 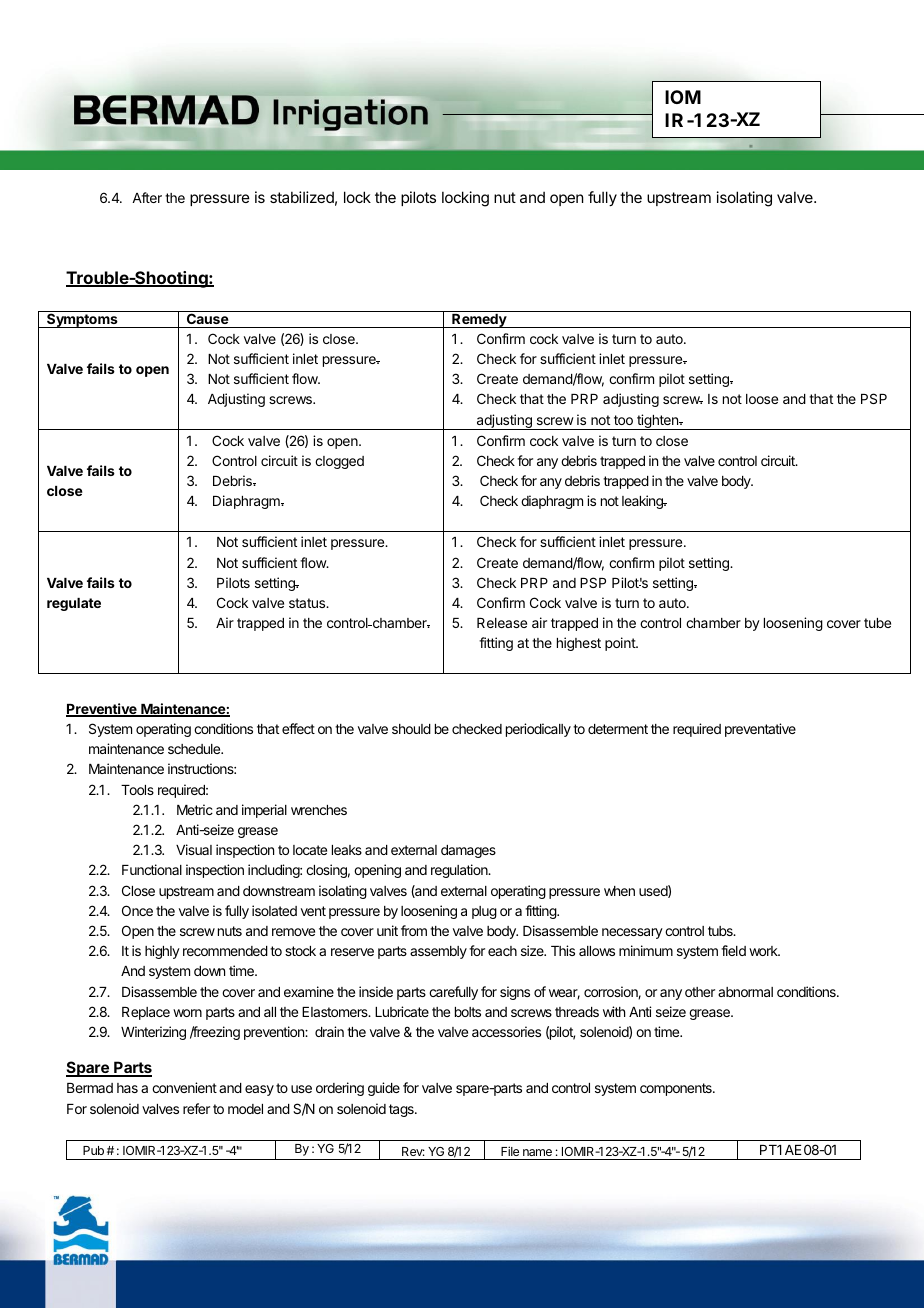 What do you see at coordinates (877, 623) in the screenshot?
I see `tube` at bounding box center [877, 623].
